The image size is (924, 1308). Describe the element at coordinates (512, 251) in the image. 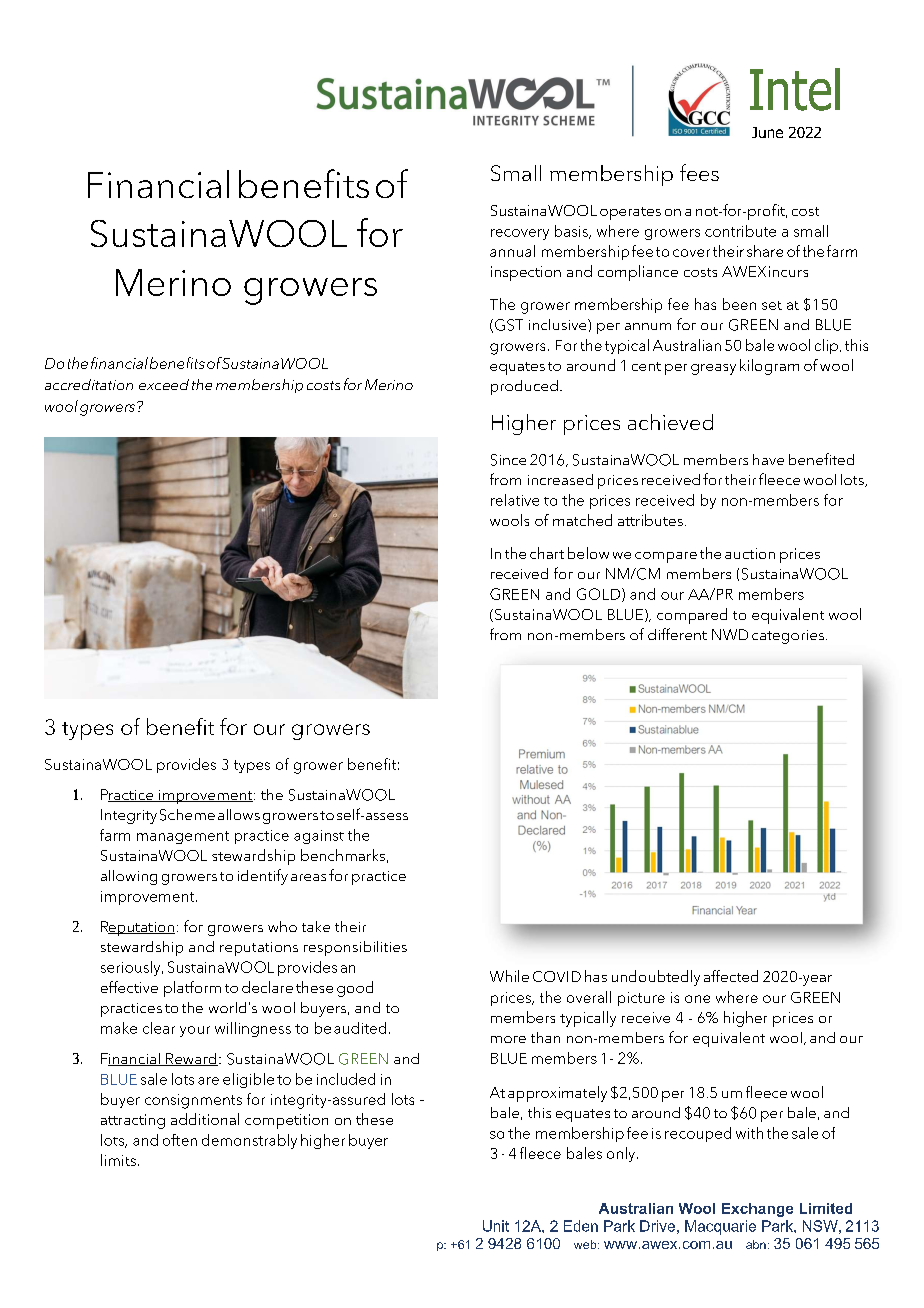

I see `annual` at that location.
